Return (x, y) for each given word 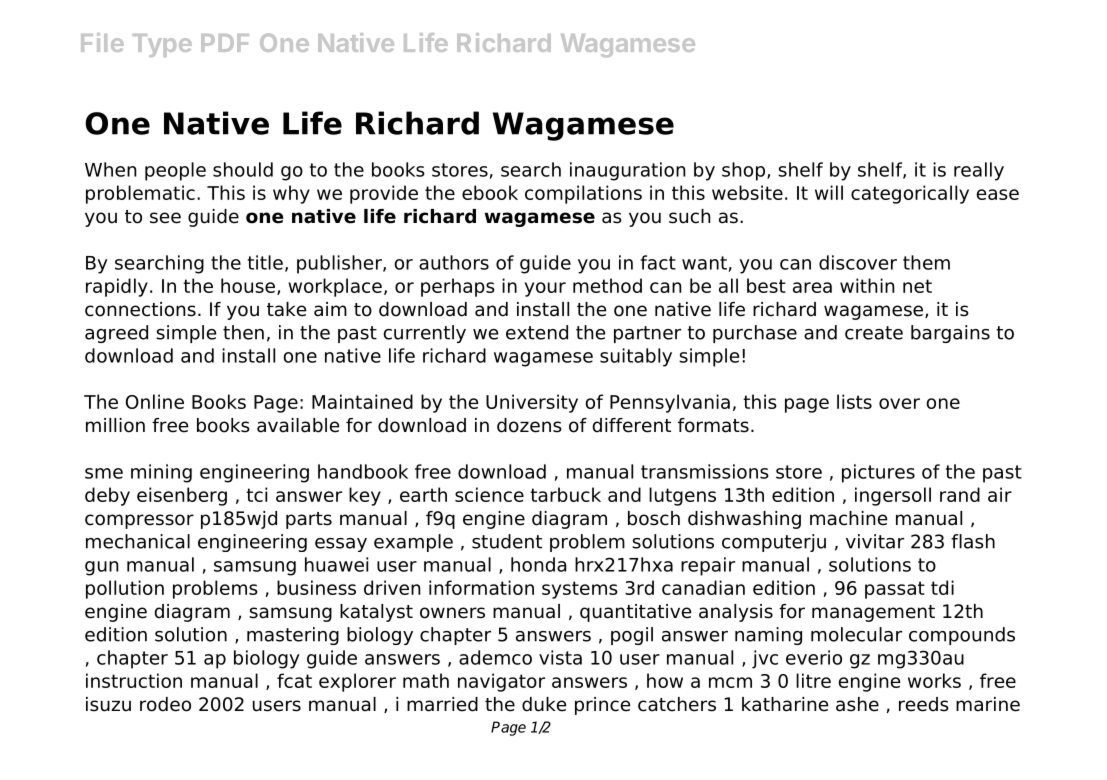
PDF (225, 43)
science (489, 494)
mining (161, 473)
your (545, 289)
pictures (878, 473)
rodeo (165, 704)
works (934, 680)
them (926, 262)
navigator (501, 682)
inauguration (628, 171)
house (248, 285)
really (979, 171)
